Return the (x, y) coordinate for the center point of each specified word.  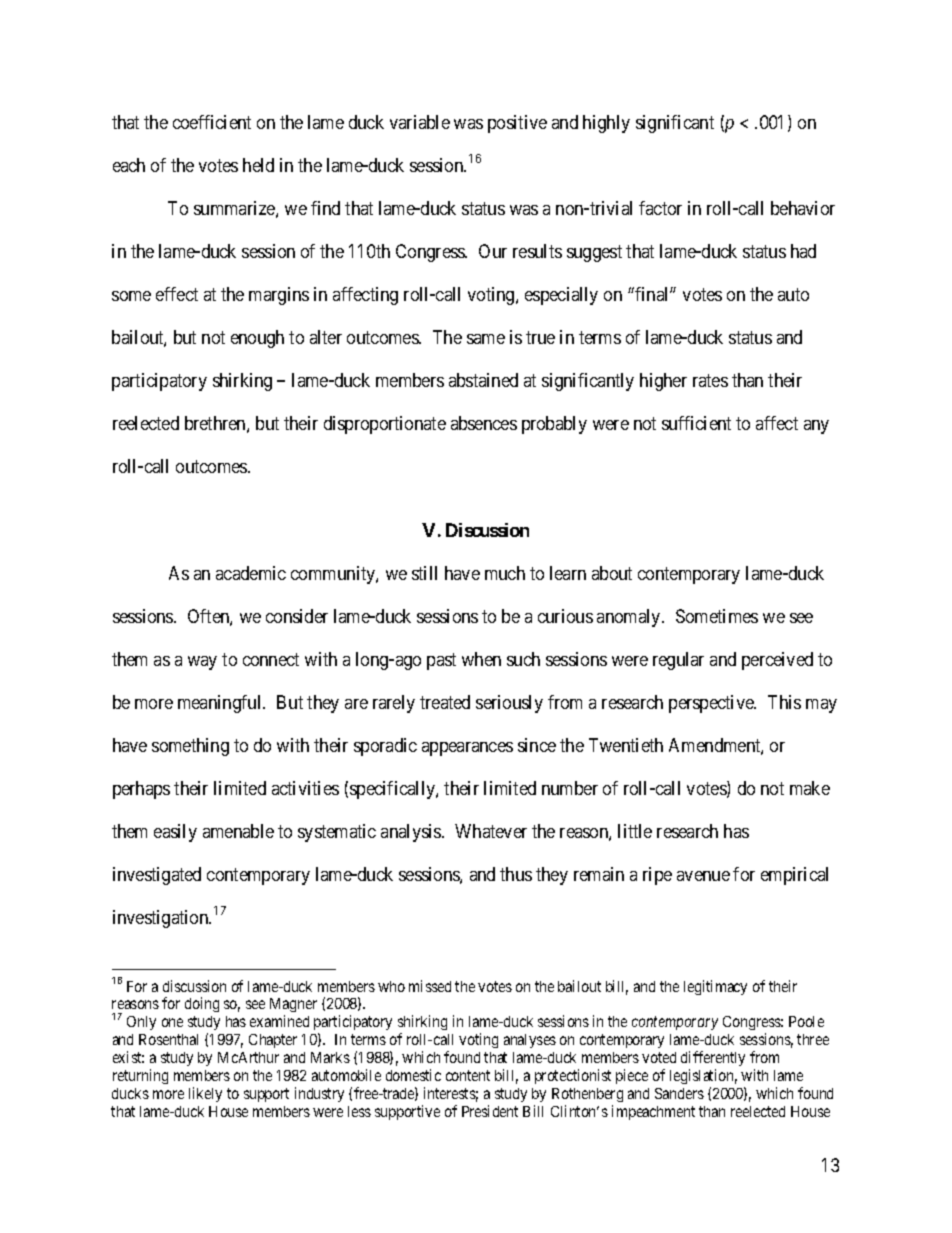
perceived (777, 661)
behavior (803, 208)
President (490, 1111)
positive (517, 124)
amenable (238, 831)
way (202, 663)
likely (205, 1094)
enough (257, 339)
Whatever (491, 831)
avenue (703, 876)
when (481, 659)
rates (710, 380)
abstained (483, 380)
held (258, 165)
